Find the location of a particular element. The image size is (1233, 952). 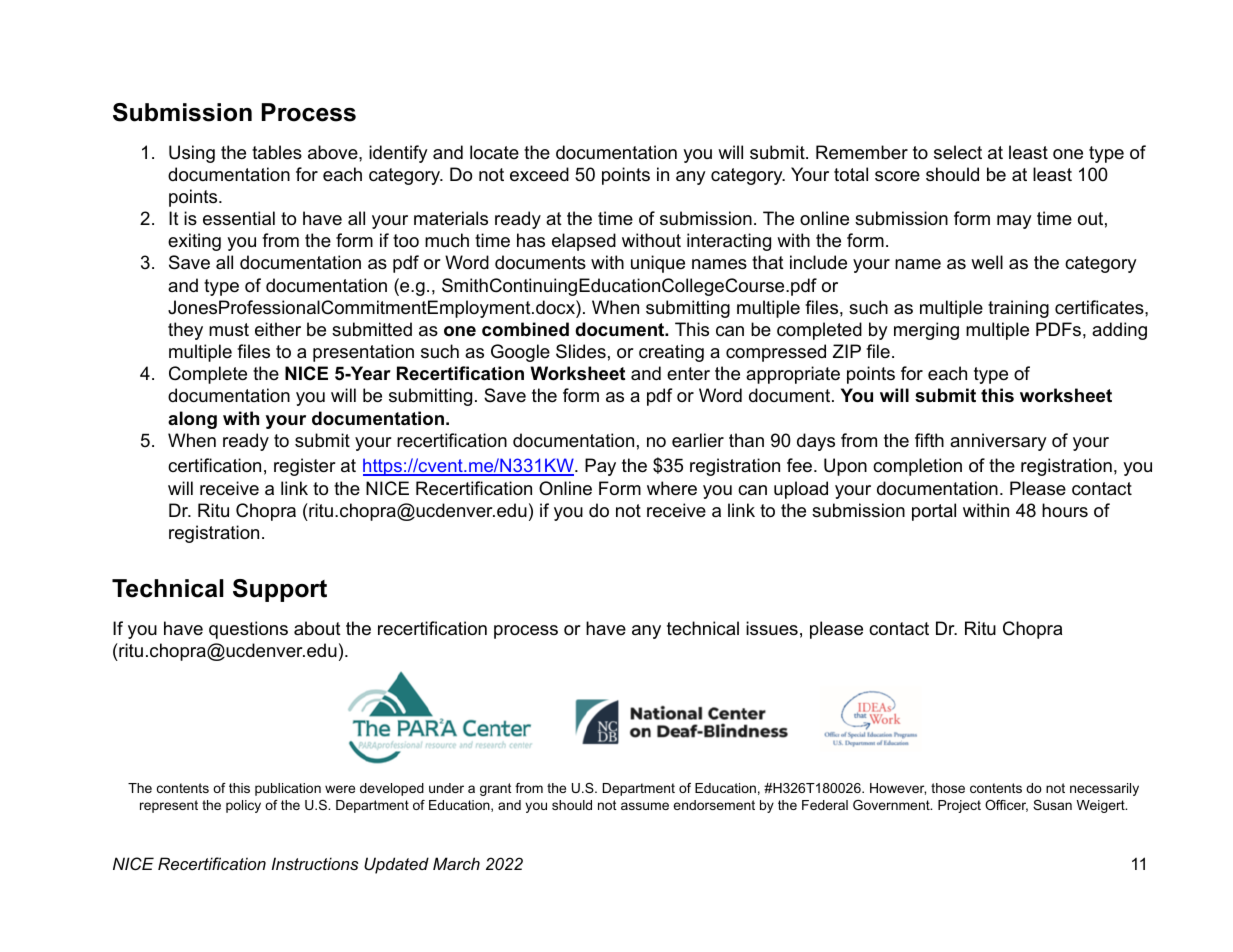

register is located at coordinates (305, 467).
